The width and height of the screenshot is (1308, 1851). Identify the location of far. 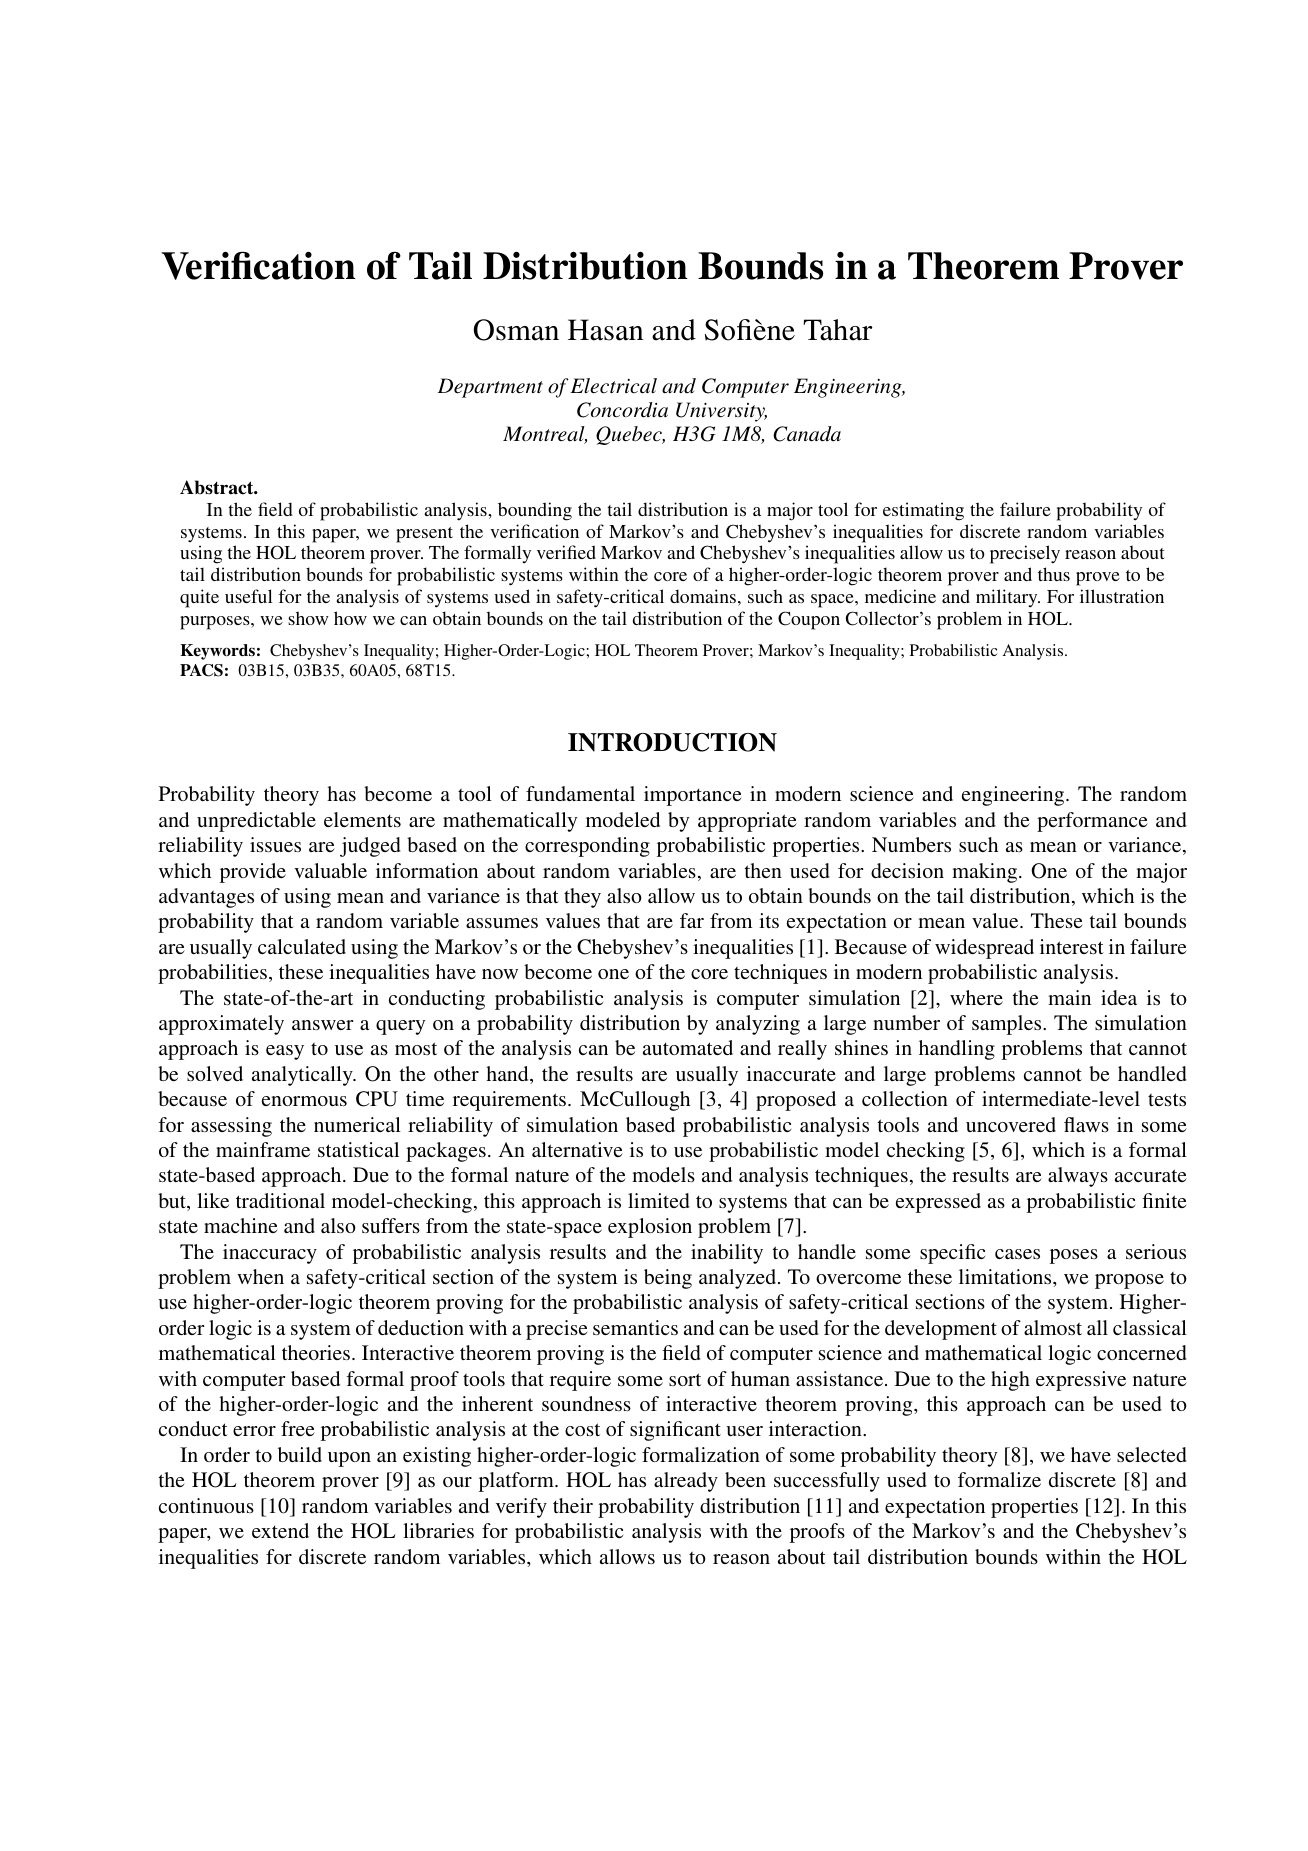
(692, 920).
